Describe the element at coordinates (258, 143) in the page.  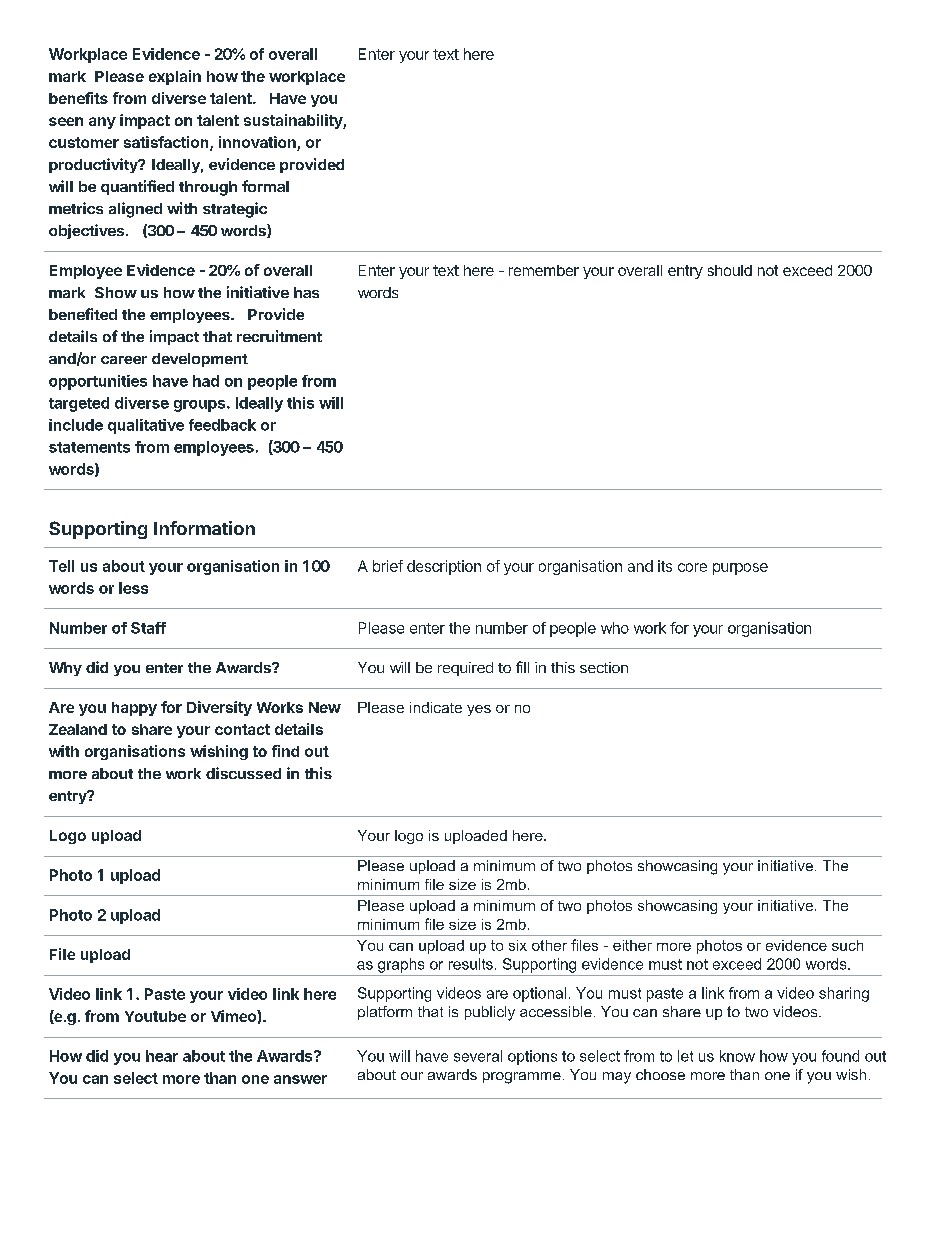
I see `innovation` at that location.
